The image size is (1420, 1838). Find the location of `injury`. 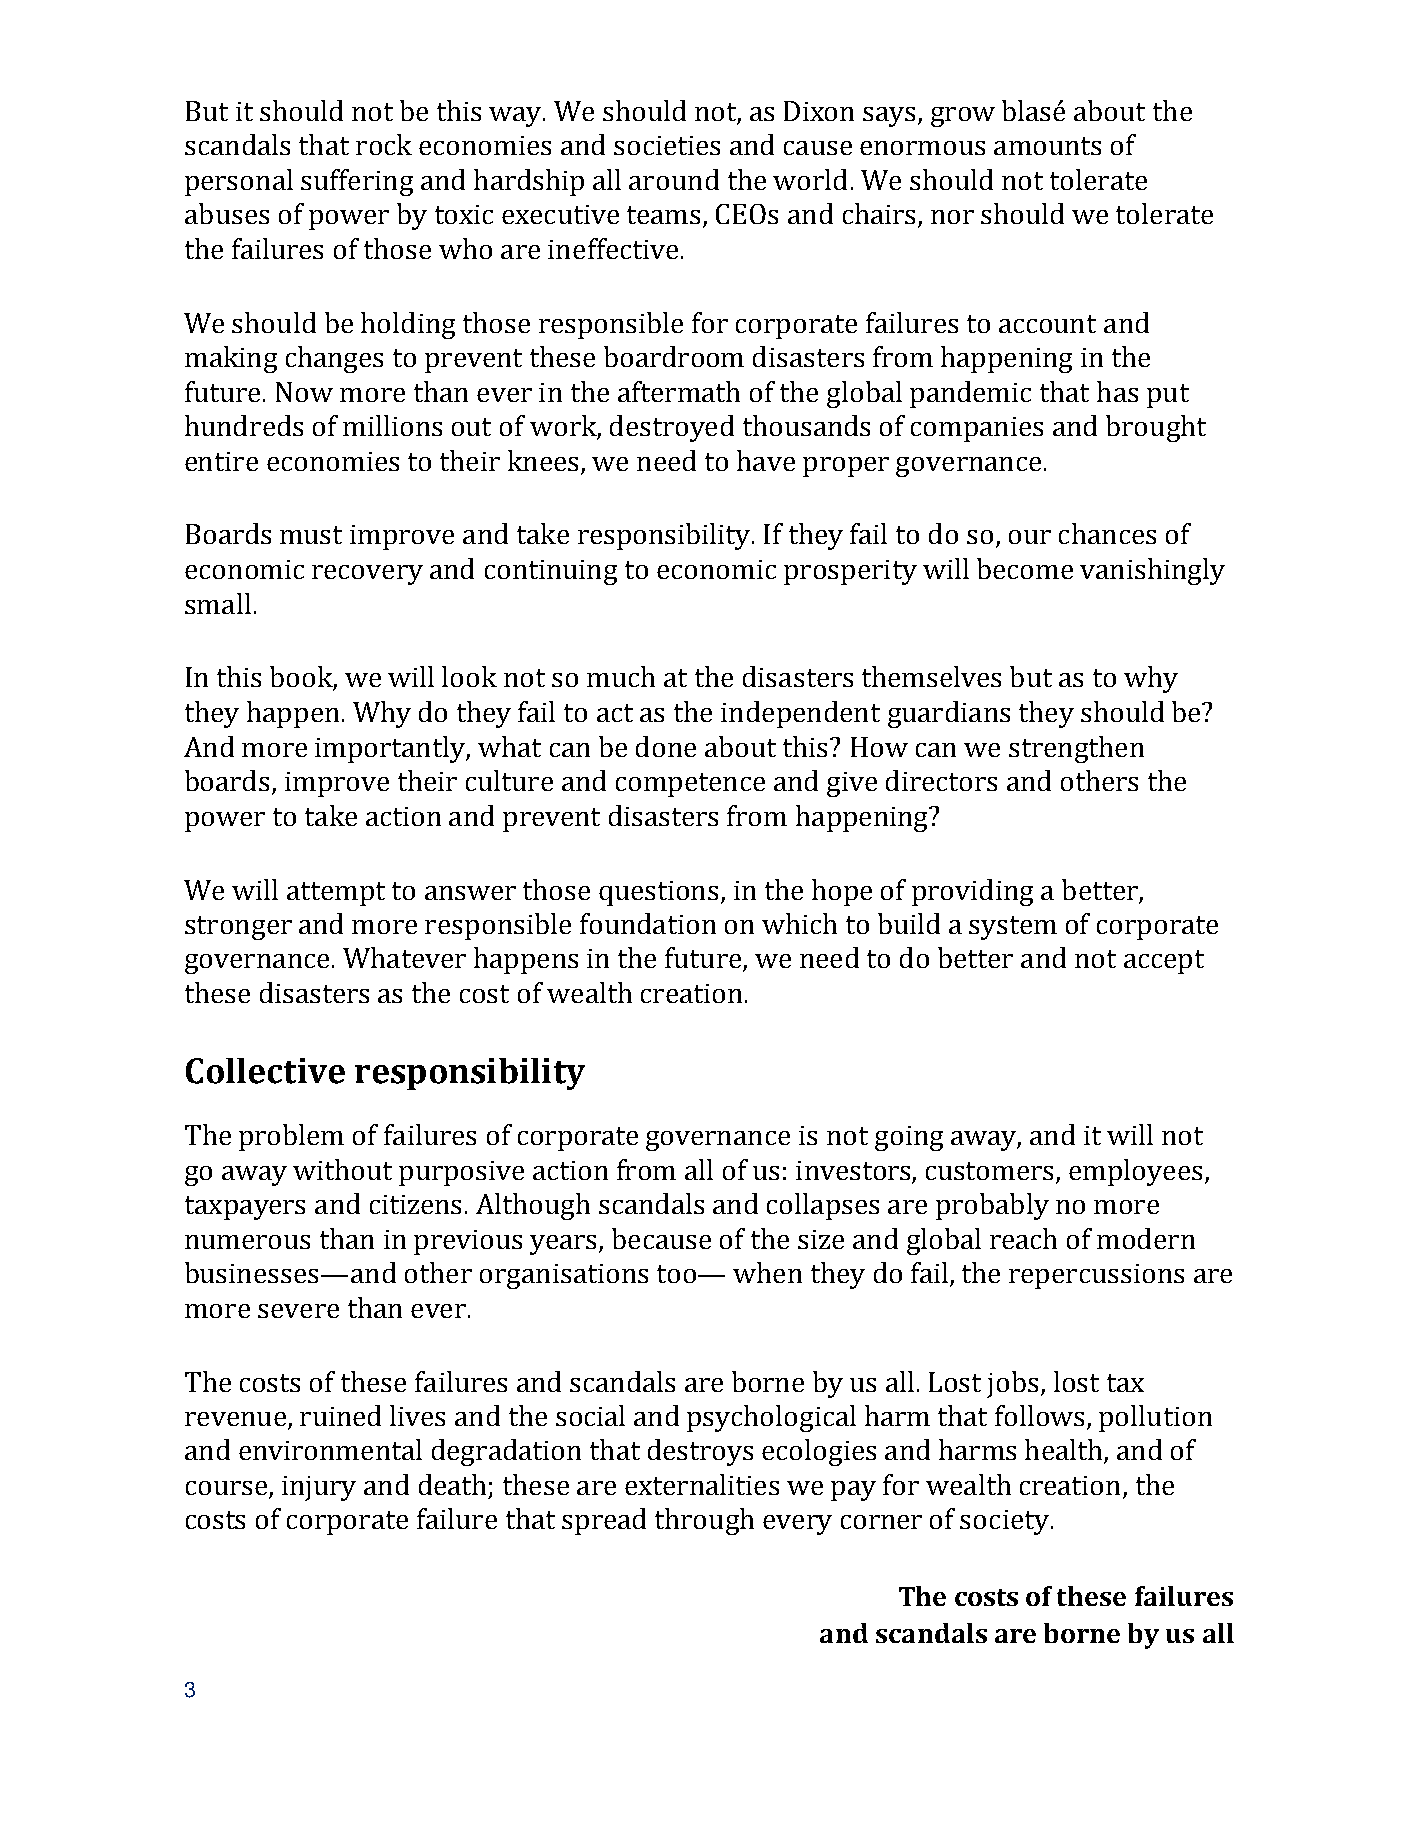

injury is located at coordinates (319, 1488).
